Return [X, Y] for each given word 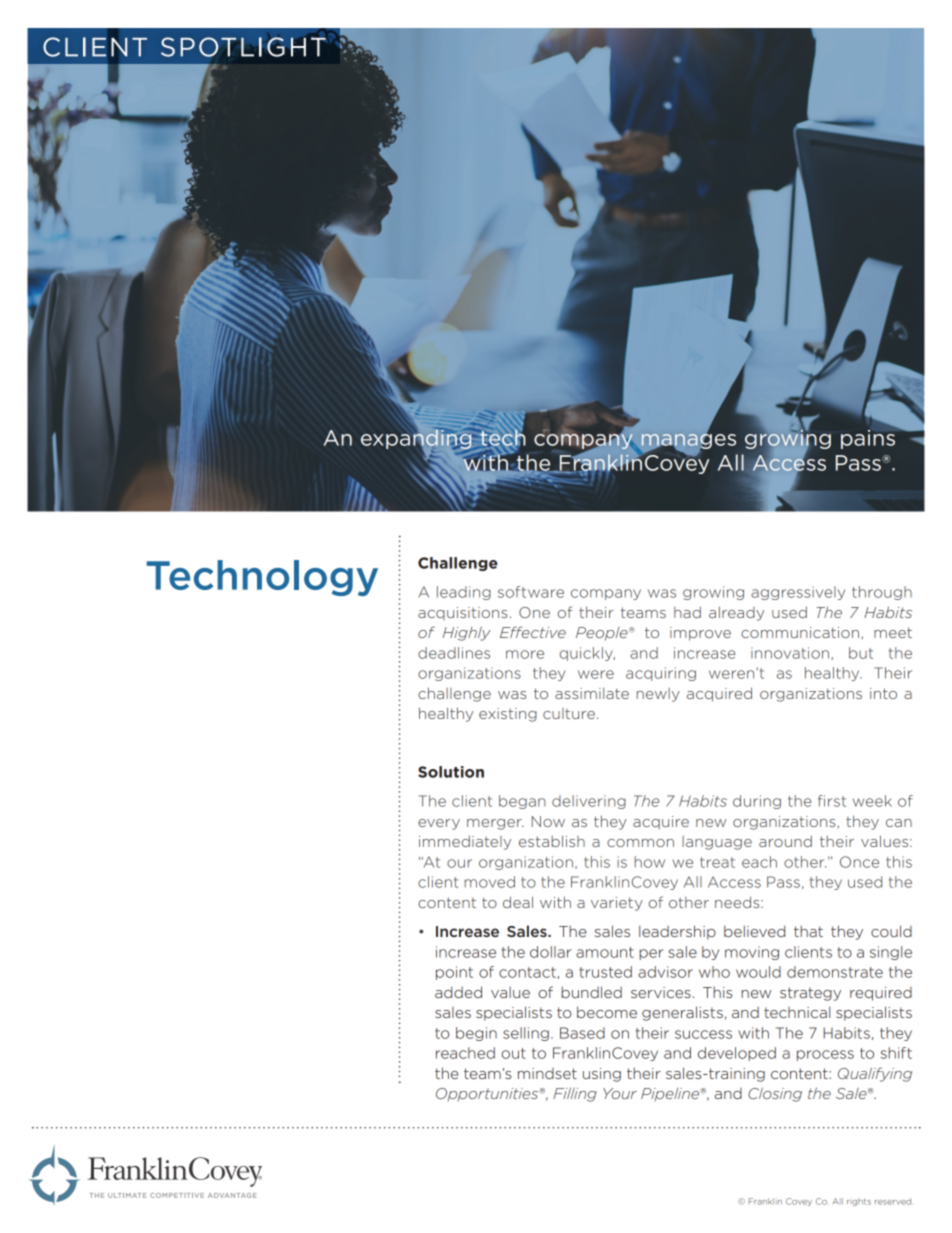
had [687, 612]
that [808, 931]
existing [508, 715]
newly [658, 695]
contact [527, 972]
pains [868, 439]
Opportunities [488, 1094]
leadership [677, 932]
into [883, 693]
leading [464, 593]
